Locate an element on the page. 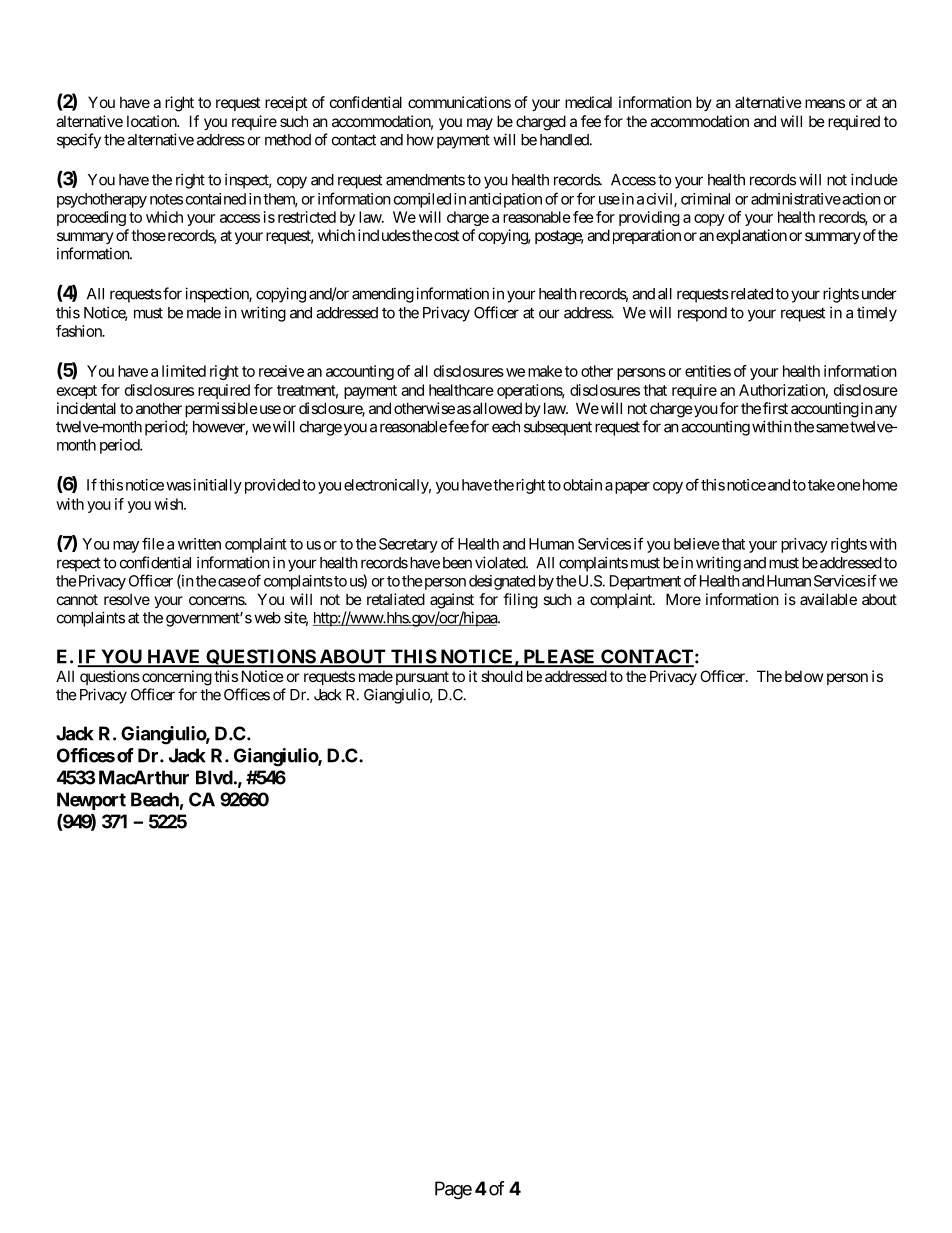 The image size is (952, 1233). means is located at coordinates (825, 103).
